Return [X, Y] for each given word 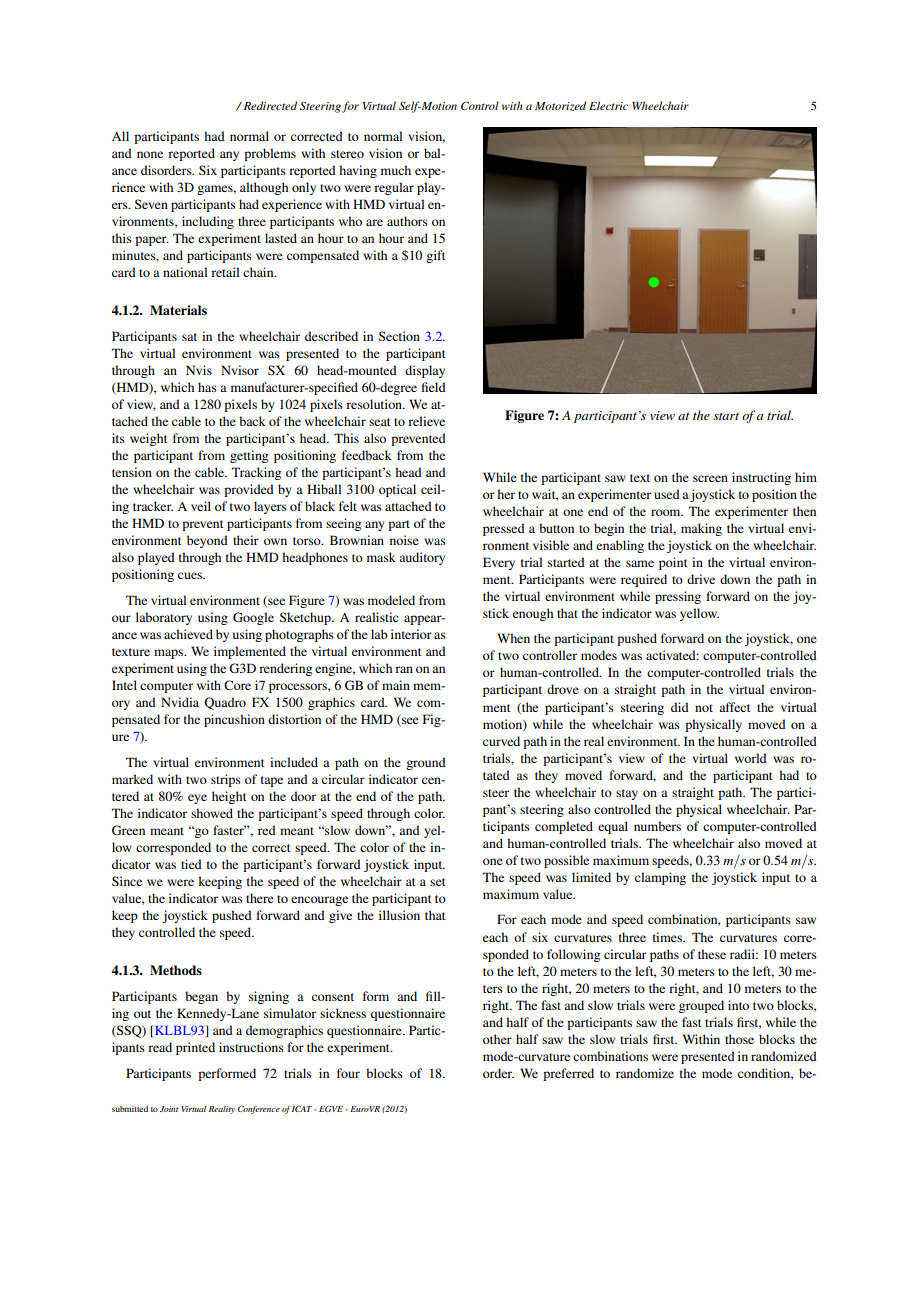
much [396, 170]
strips [226, 780]
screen [710, 478]
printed [195, 1048]
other [497, 1039]
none [150, 154]
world [751, 758]
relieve [426, 421]
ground [426, 763]
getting [249, 456]
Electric [608, 105]
